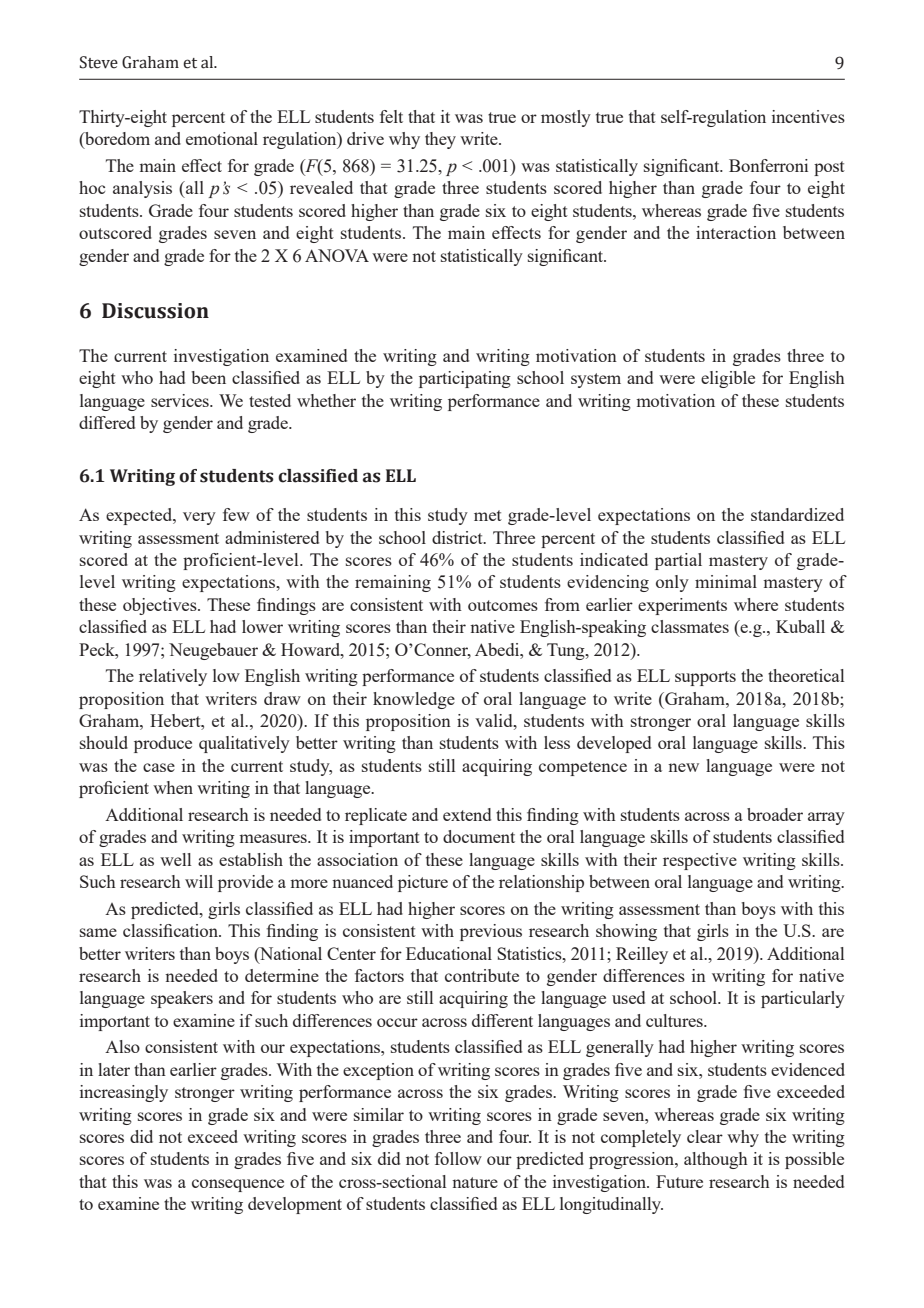 The width and height of the image is (924, 1308). I want to click on they, so click(440, 140).
